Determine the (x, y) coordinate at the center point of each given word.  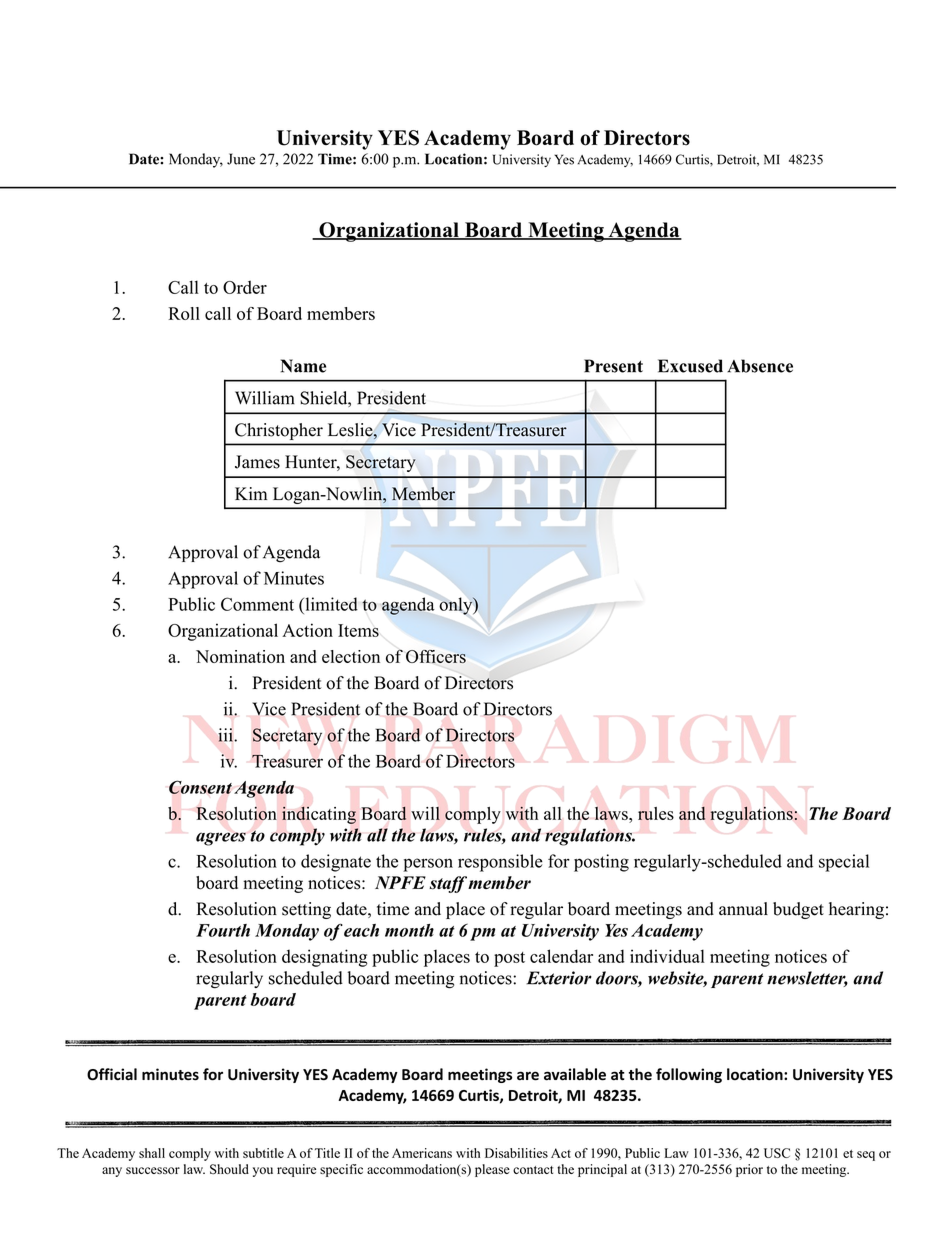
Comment (257, 604)
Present (613, 366)
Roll (184, 313)
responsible (500, 863)
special (844, 863)
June (241, 159)
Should (229, 1169)
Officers (436, 656)
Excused (690, 366)
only (456, 606)
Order (245, 287)
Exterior (559, 978)
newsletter (807, 979)
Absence (760, 366)
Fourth (223, 930)
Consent (200, 787)
